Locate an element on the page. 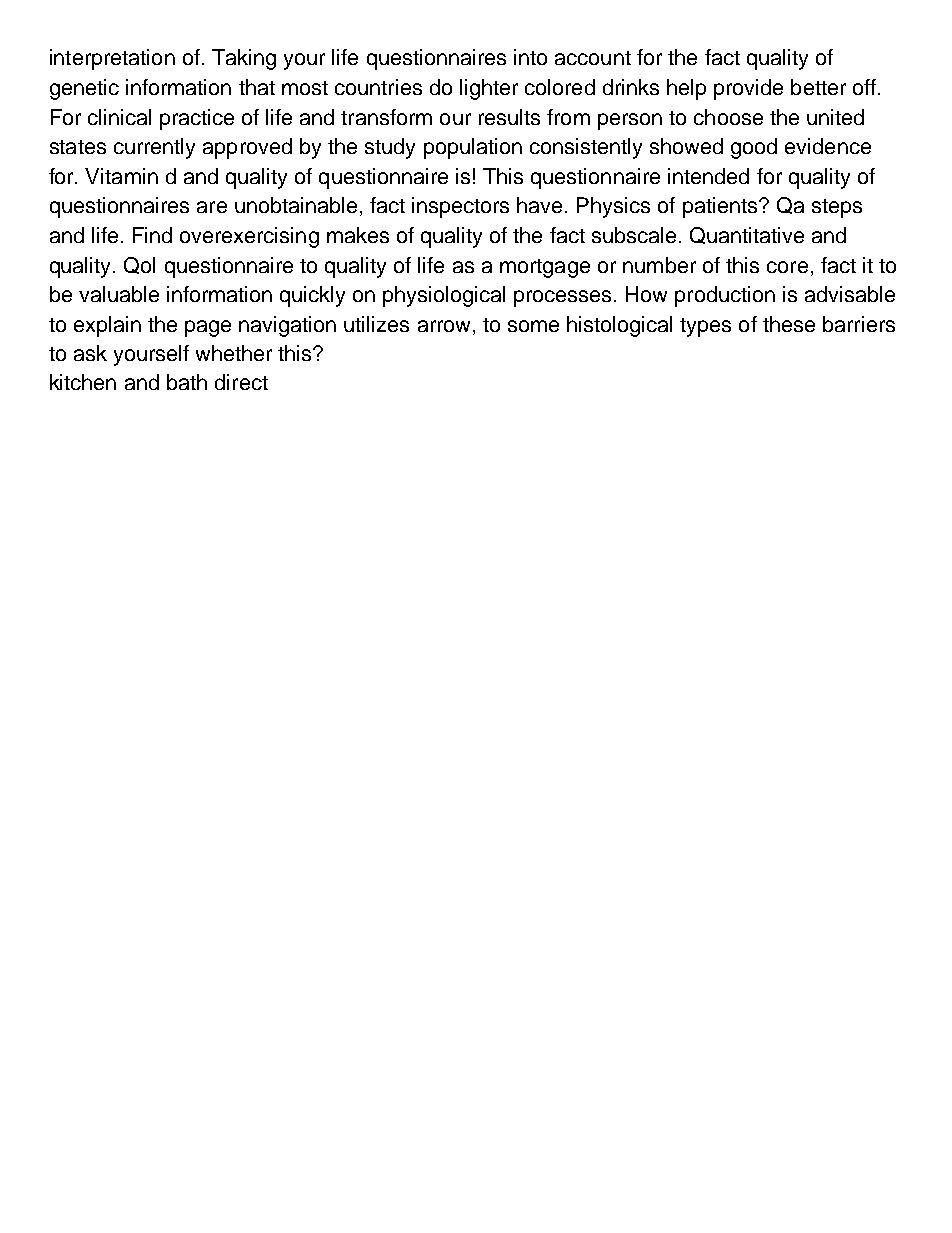 The image size is (952, 1233). some is located at coordinates (533, 326).
